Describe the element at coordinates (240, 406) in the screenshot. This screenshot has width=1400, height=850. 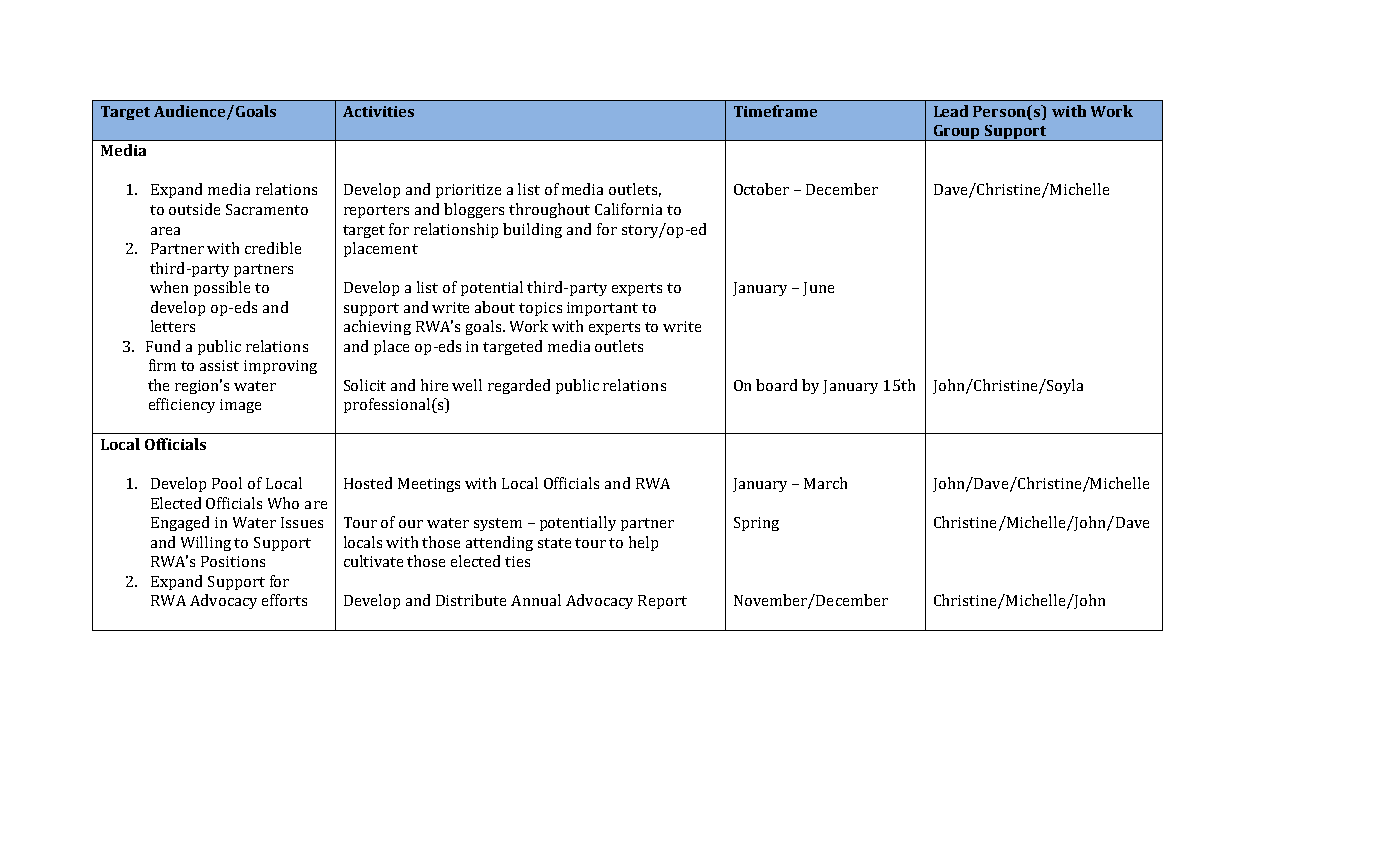
I see `image` at that location.
